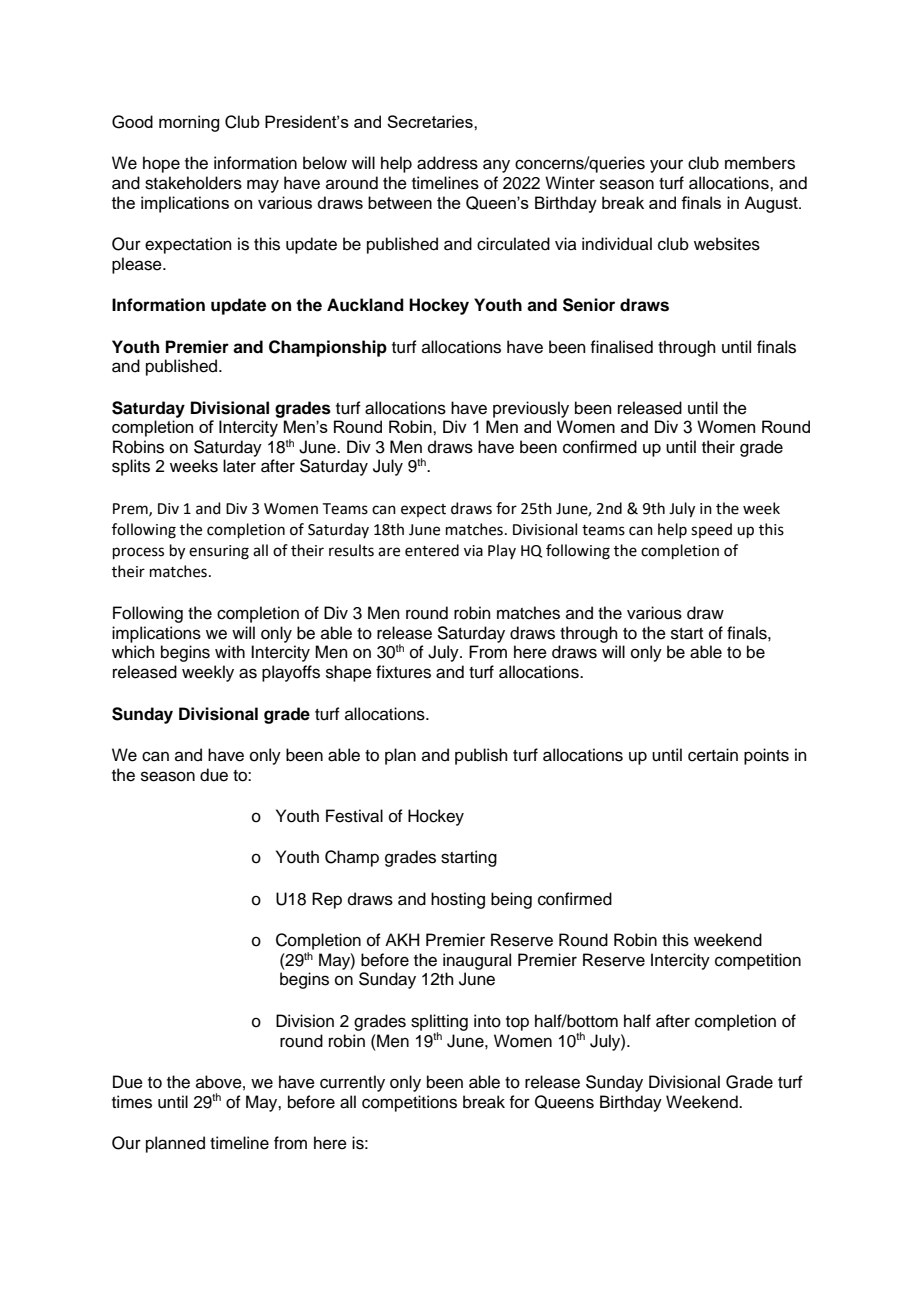 Image resolution: width=924 pixels, height=1308 pixels. What do you see at coordinates (666, 166) in the page?
I see `your` at bounding box center [666, 166].
